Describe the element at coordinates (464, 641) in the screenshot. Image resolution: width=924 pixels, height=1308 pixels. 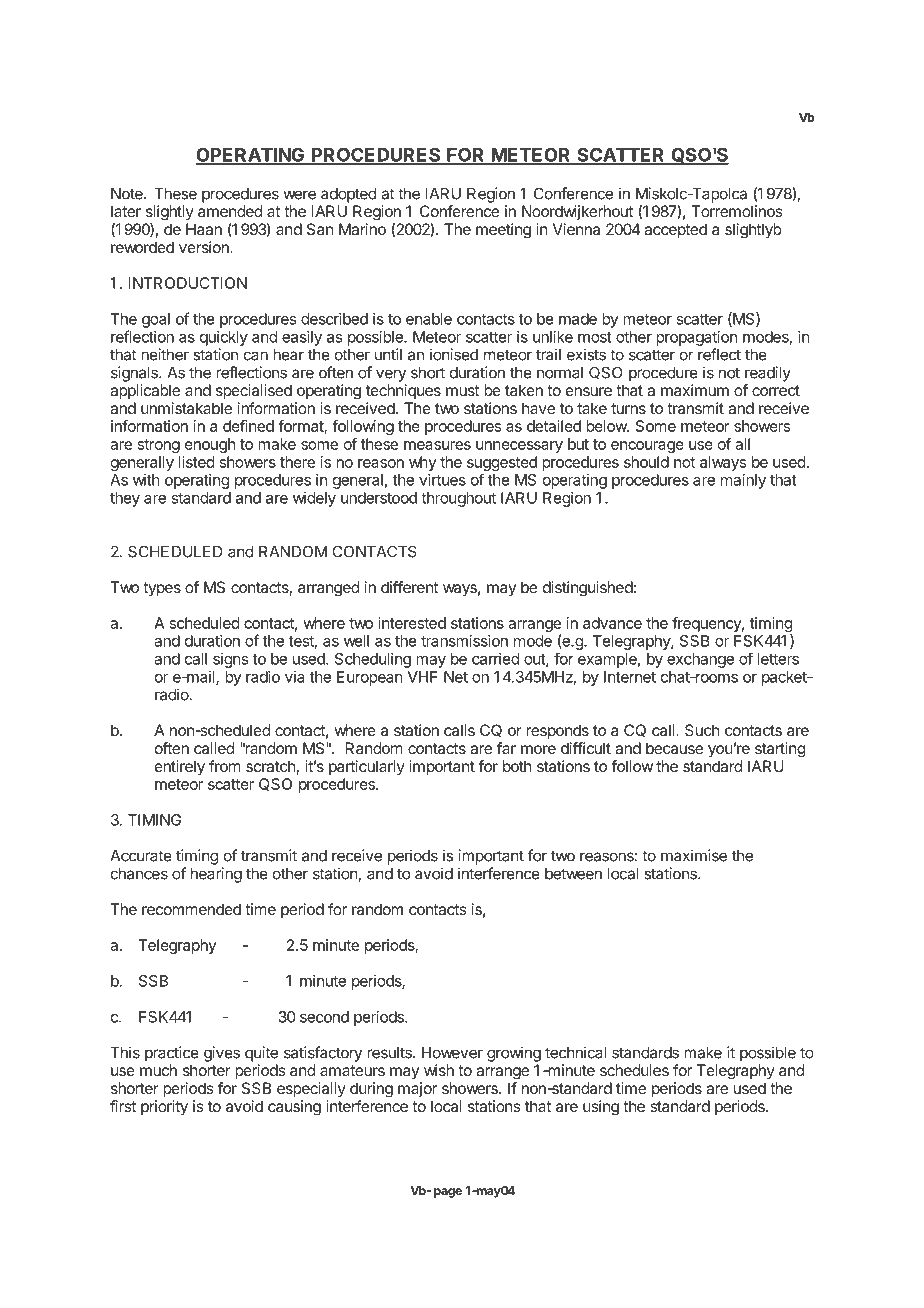
I see `transmission` at that location.
